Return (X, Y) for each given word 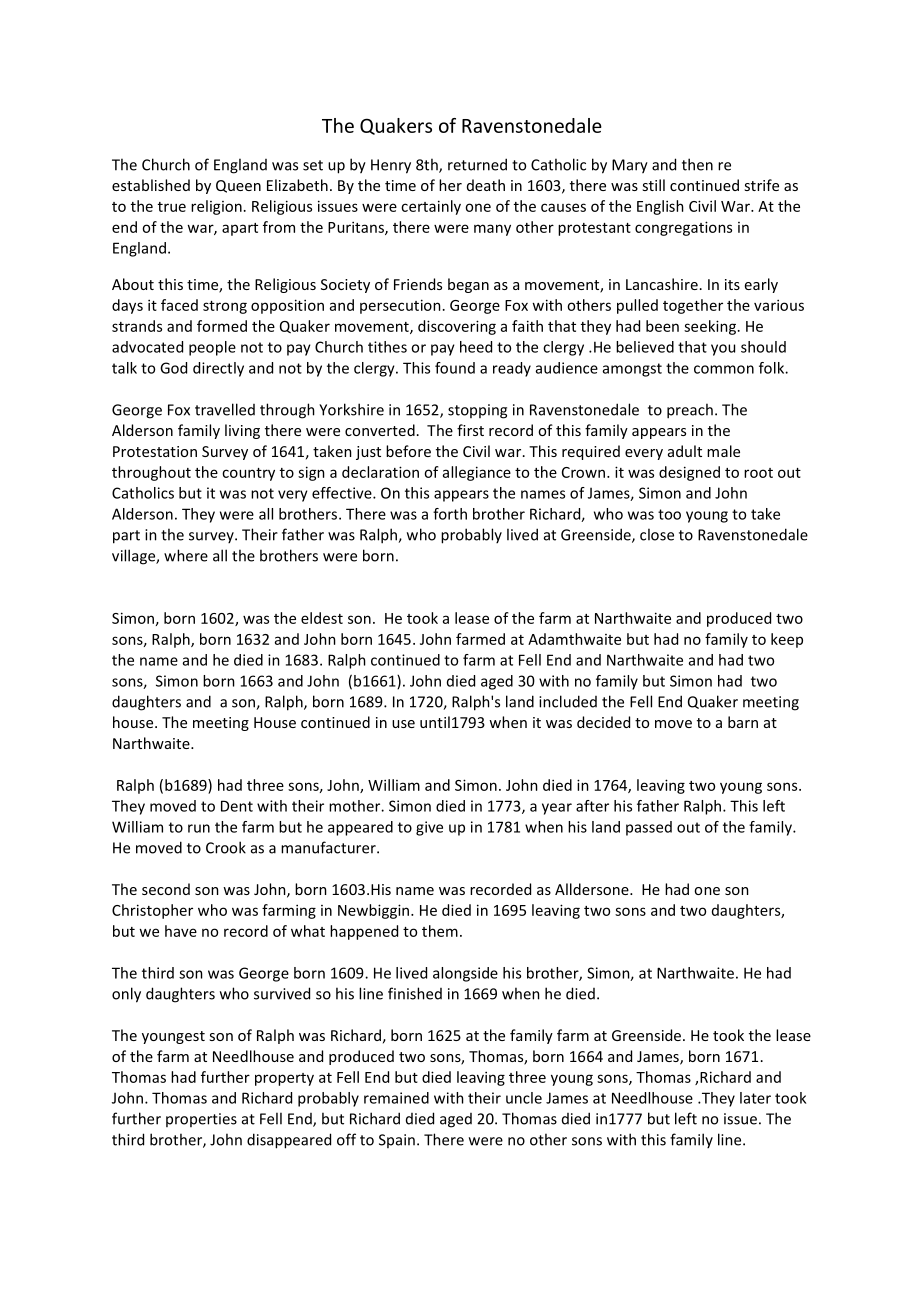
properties (201, 1120)
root (758, 473)
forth (450, 514)
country (248, 474)
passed (649, 828)
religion (216, 207)
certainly (431, 207)
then (697, 164)
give (429, 828)
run (199, 828)
